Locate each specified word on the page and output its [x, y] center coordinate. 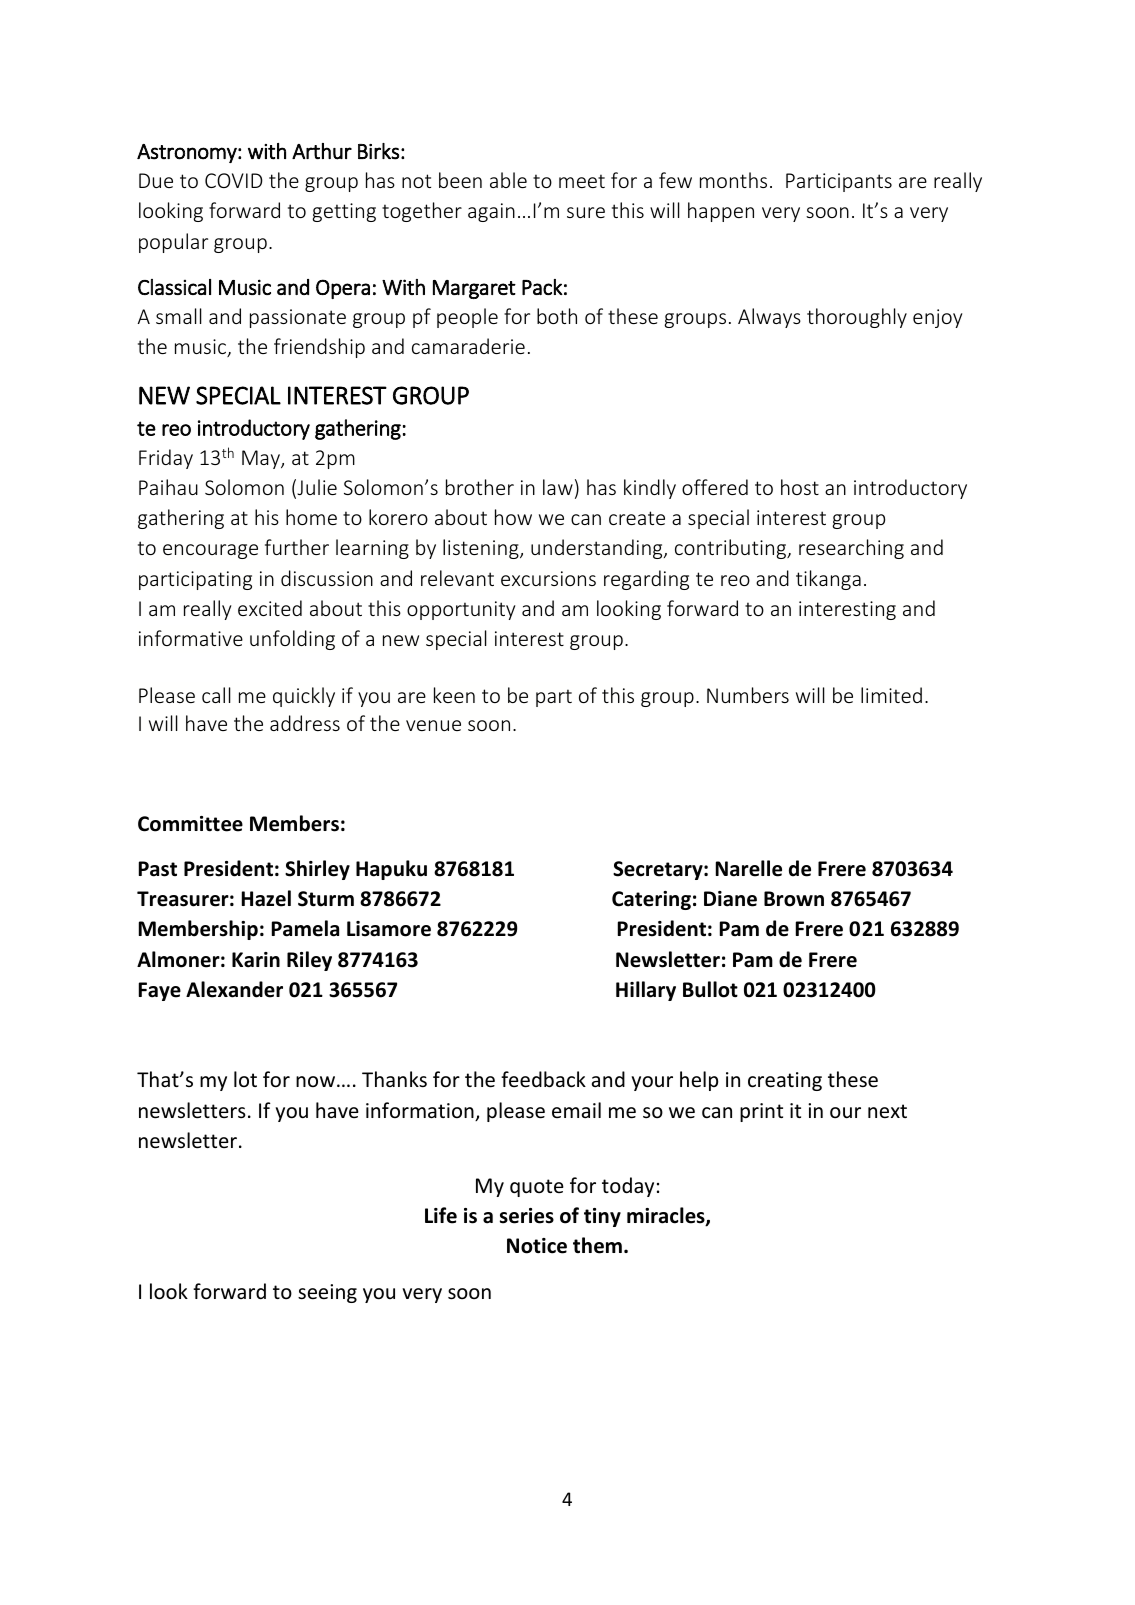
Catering [651, 900]
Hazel [266, 898]
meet [582, 181]
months [733, 180]
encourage [210, 551]
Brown [794, 899]
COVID [234, 180]
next [887, 1111]
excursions [548, 578]
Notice [537, 1246]
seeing [327, 1293]
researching [851, 549]
